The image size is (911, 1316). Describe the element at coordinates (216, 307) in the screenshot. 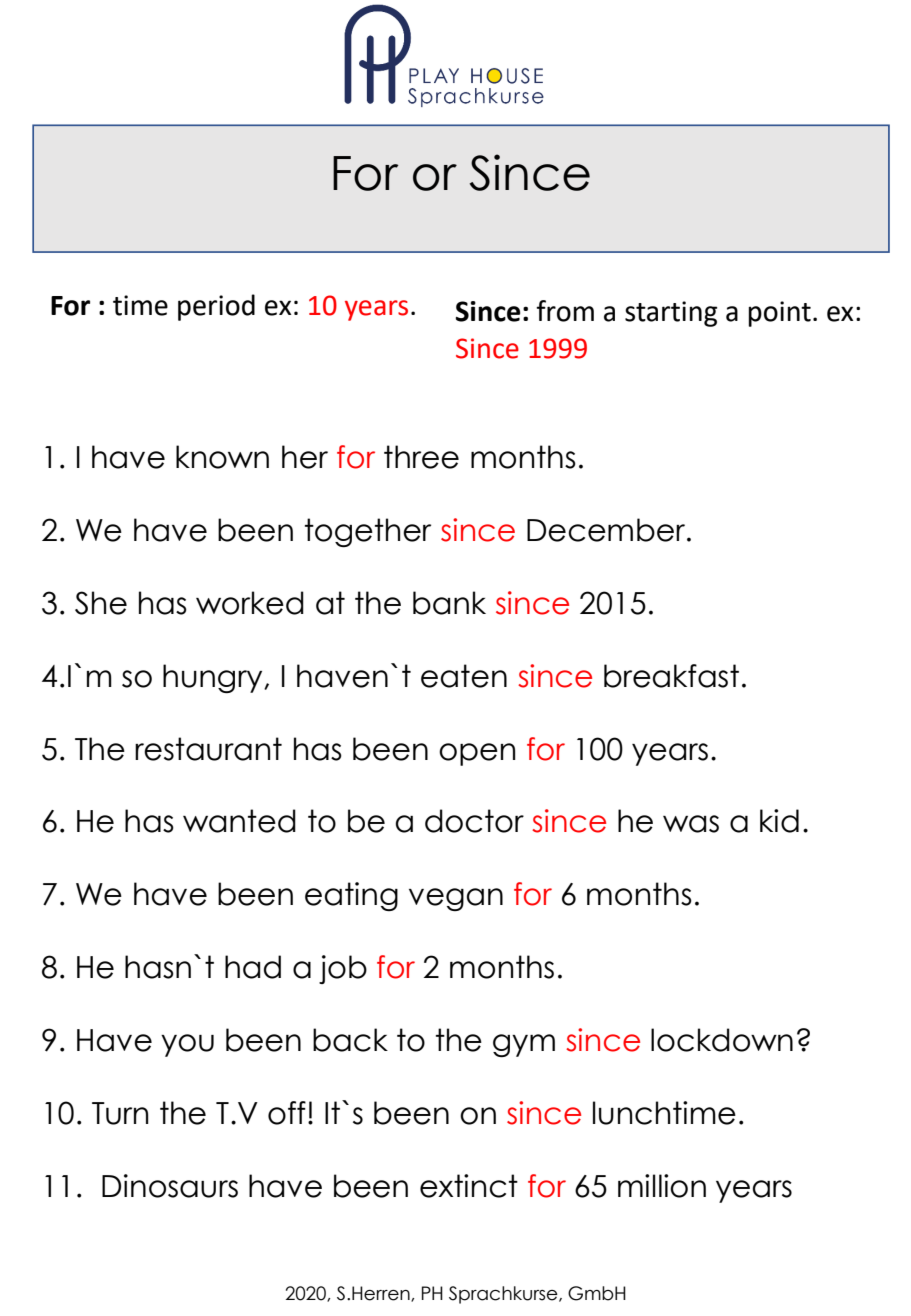

I see `period` at that location.
